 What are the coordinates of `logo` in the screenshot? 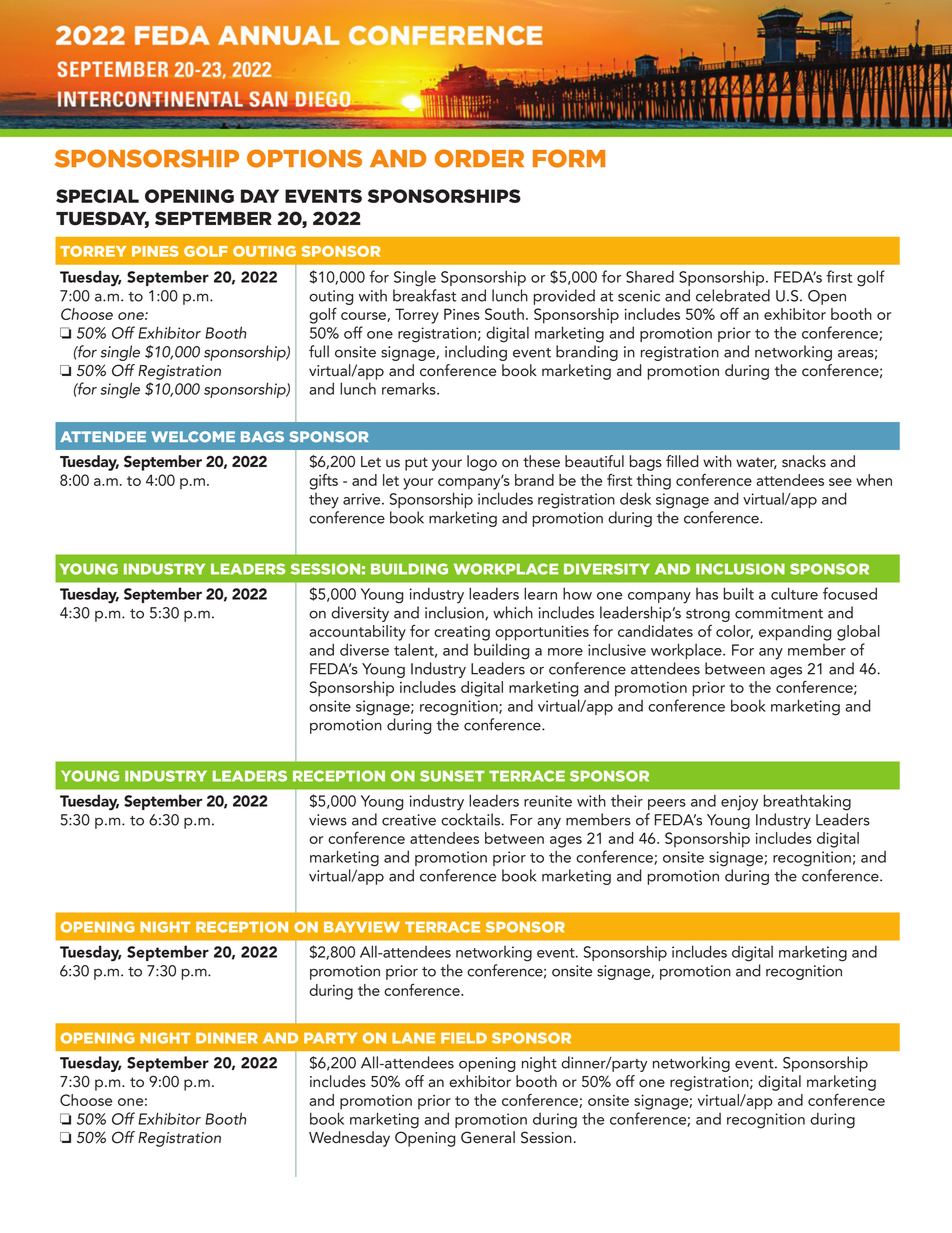 It's located at (482, 463).
